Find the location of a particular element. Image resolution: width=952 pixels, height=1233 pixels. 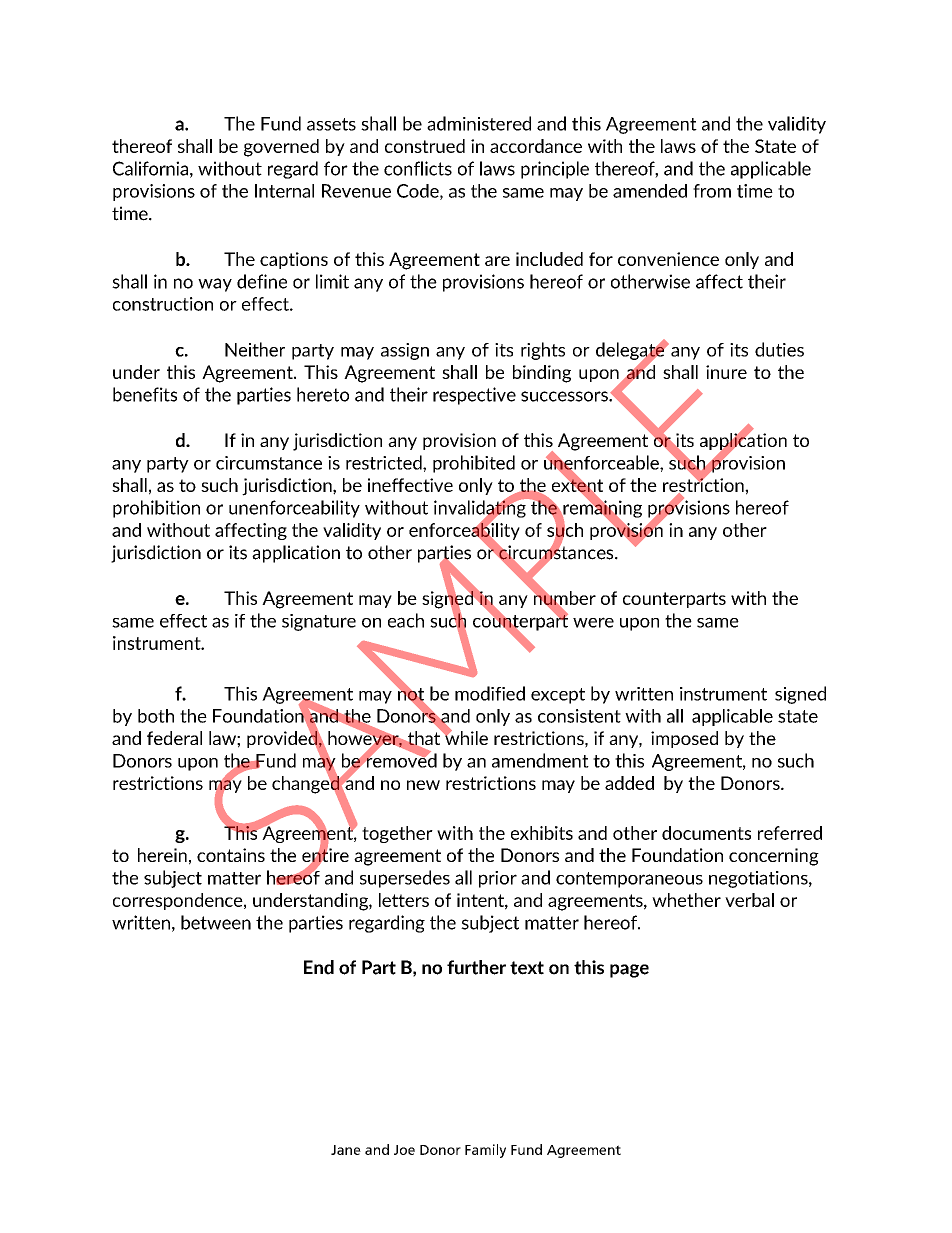

from is located at coordinates (712, 191).
